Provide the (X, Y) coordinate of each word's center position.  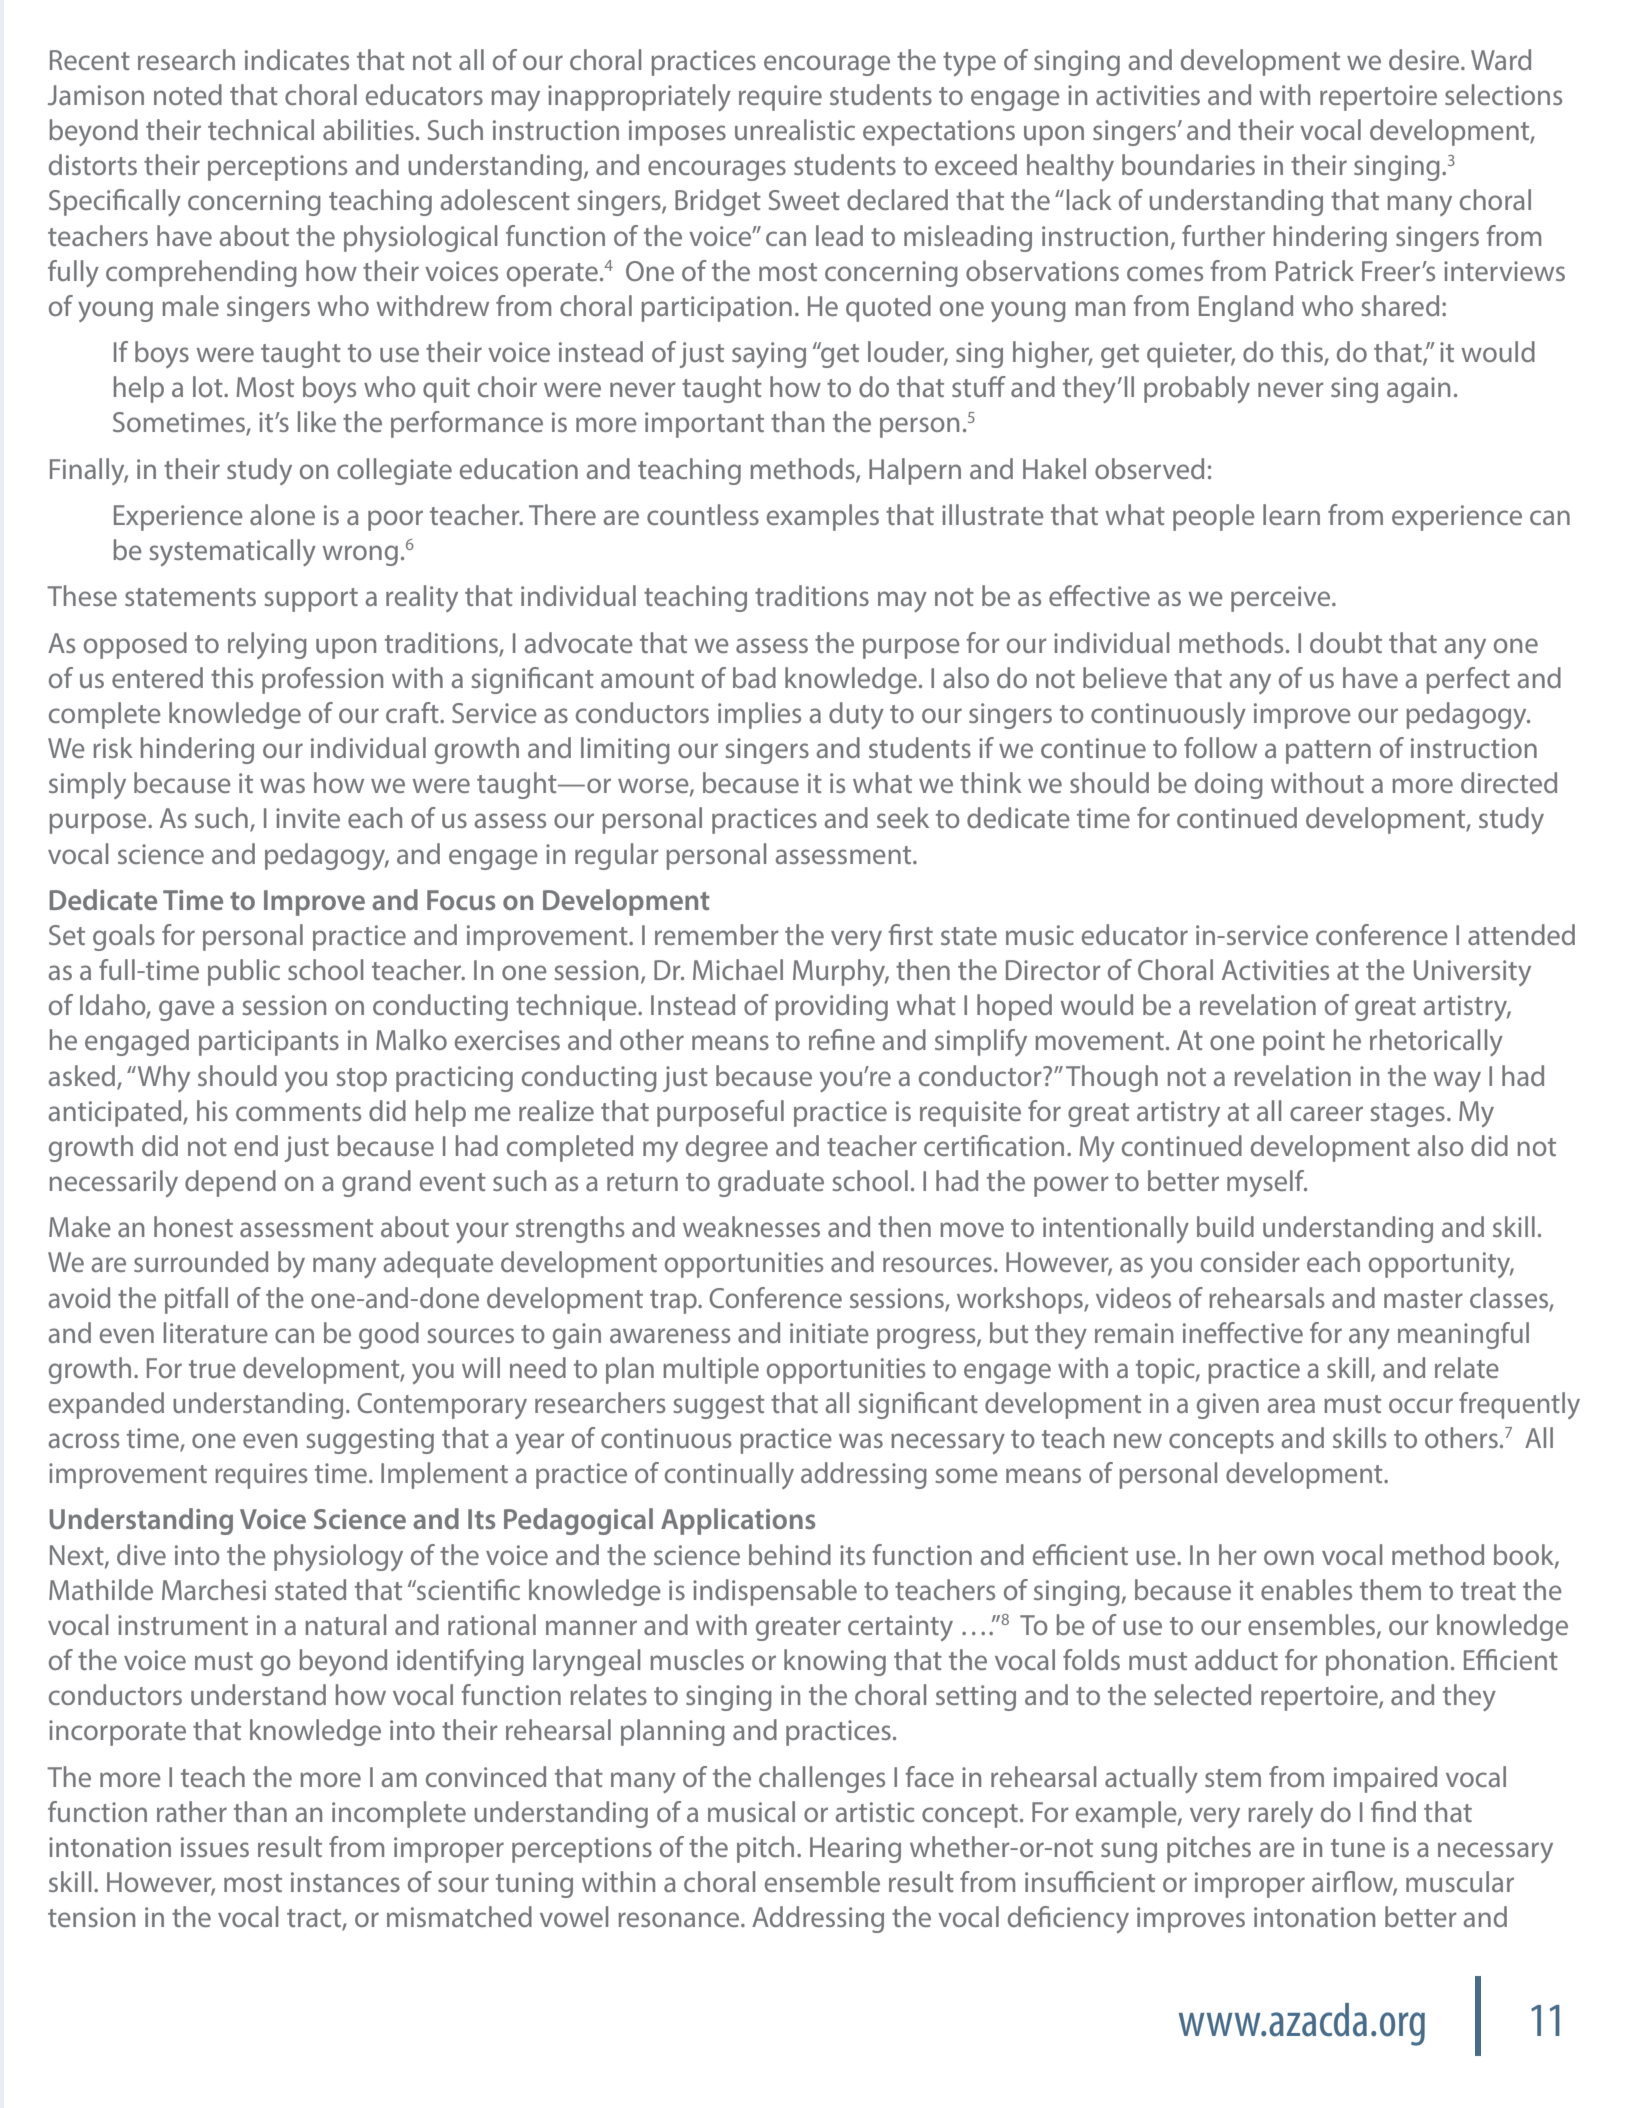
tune (1358, 1848)
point (1294, 1043)
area (1291, 1405)
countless (703, 514)
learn (1291, 514)
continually (729, 1475)
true (212, 1369)
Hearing (855, 1850)
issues (215, 1847)
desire (1425, 59)
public (244, 972)
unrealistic (795, 129)
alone (282, 514)
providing (831, 1007)
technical (261, 129)
